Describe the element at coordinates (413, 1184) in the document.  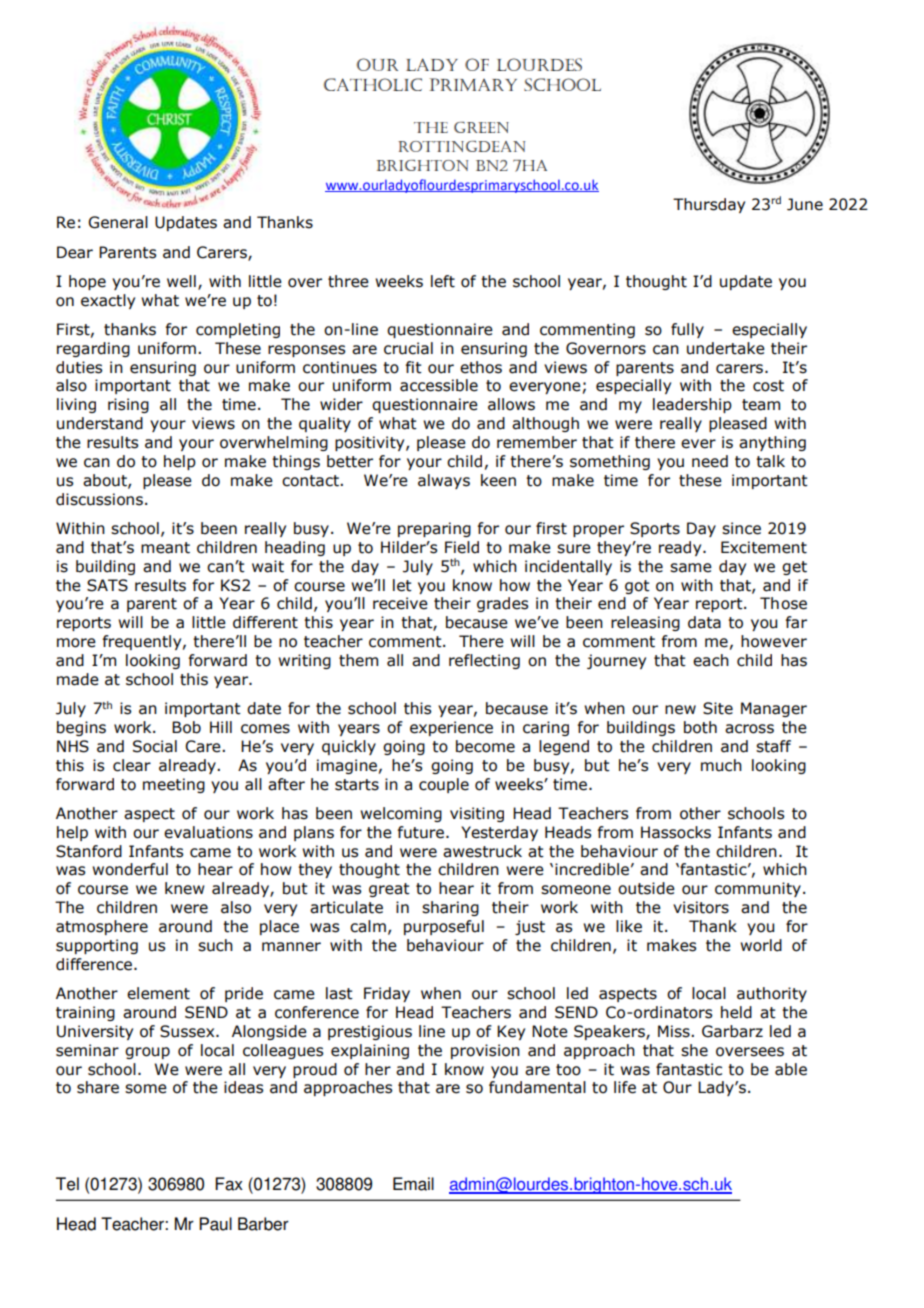
I see `Email` at that location.
